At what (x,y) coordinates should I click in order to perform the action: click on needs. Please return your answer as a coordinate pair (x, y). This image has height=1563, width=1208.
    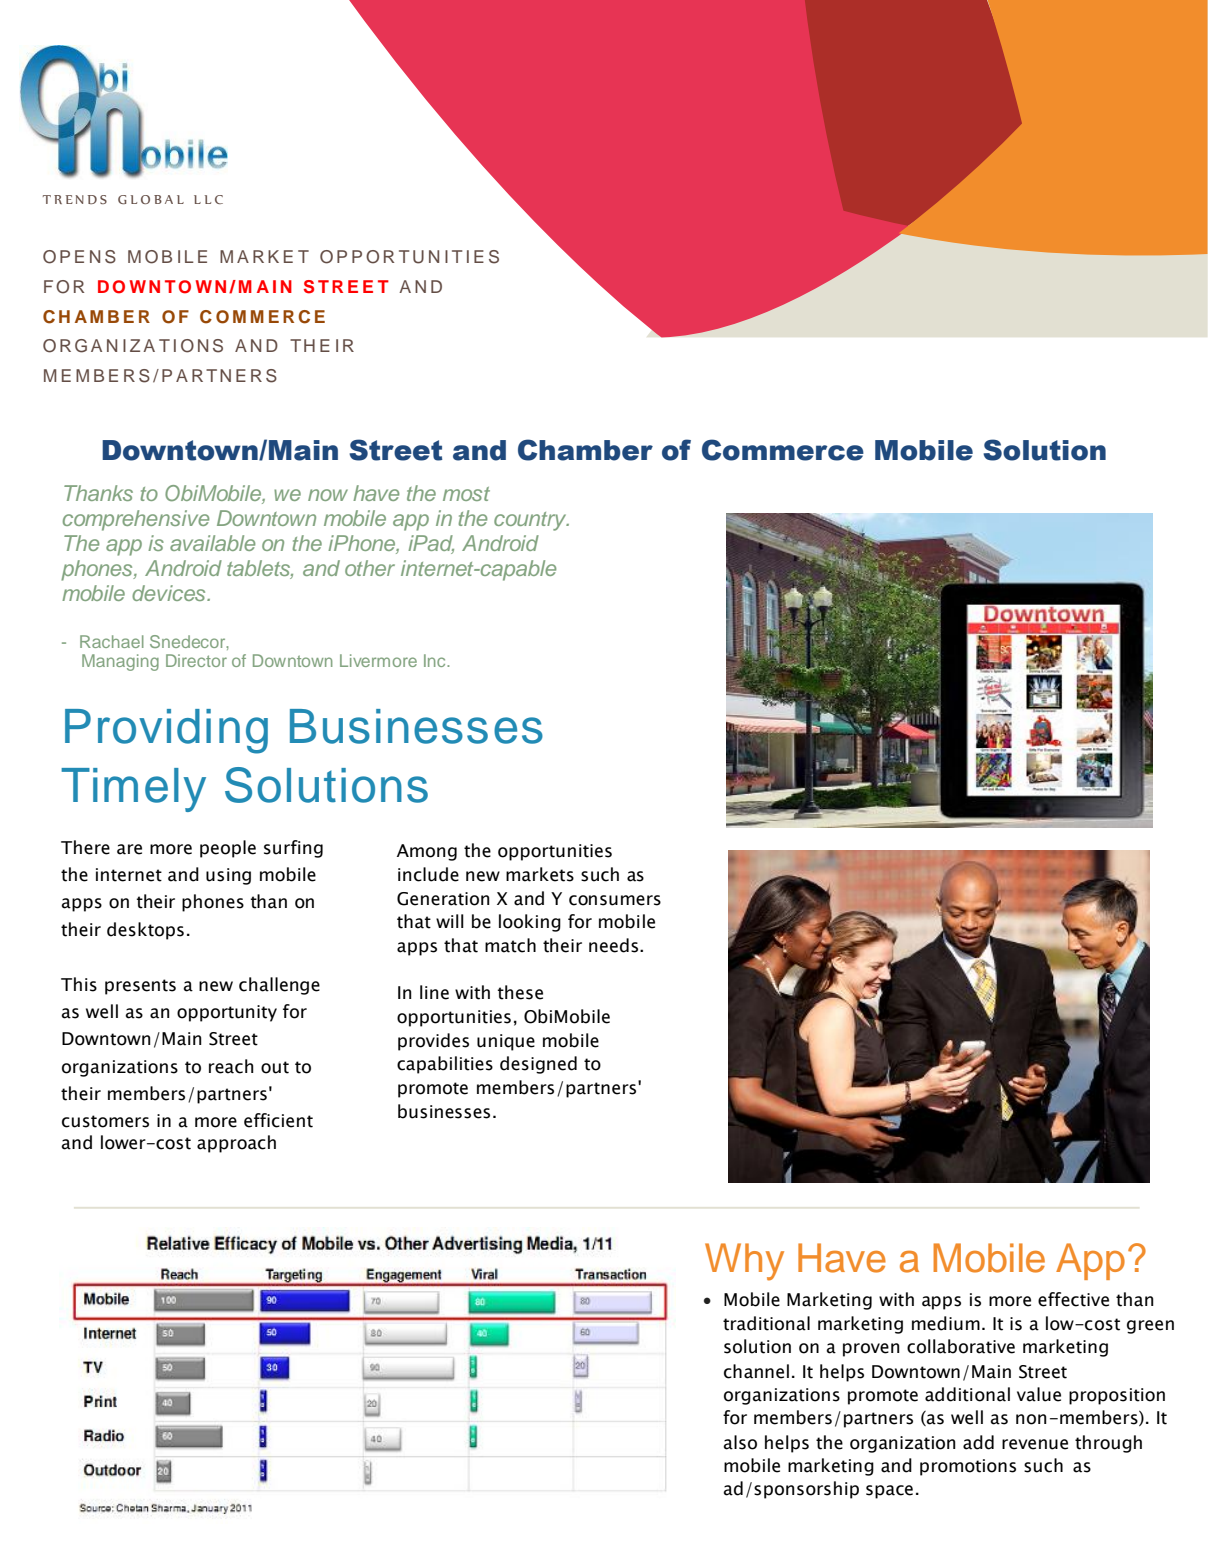
    Looking at the image, I should click on (615, 945).
